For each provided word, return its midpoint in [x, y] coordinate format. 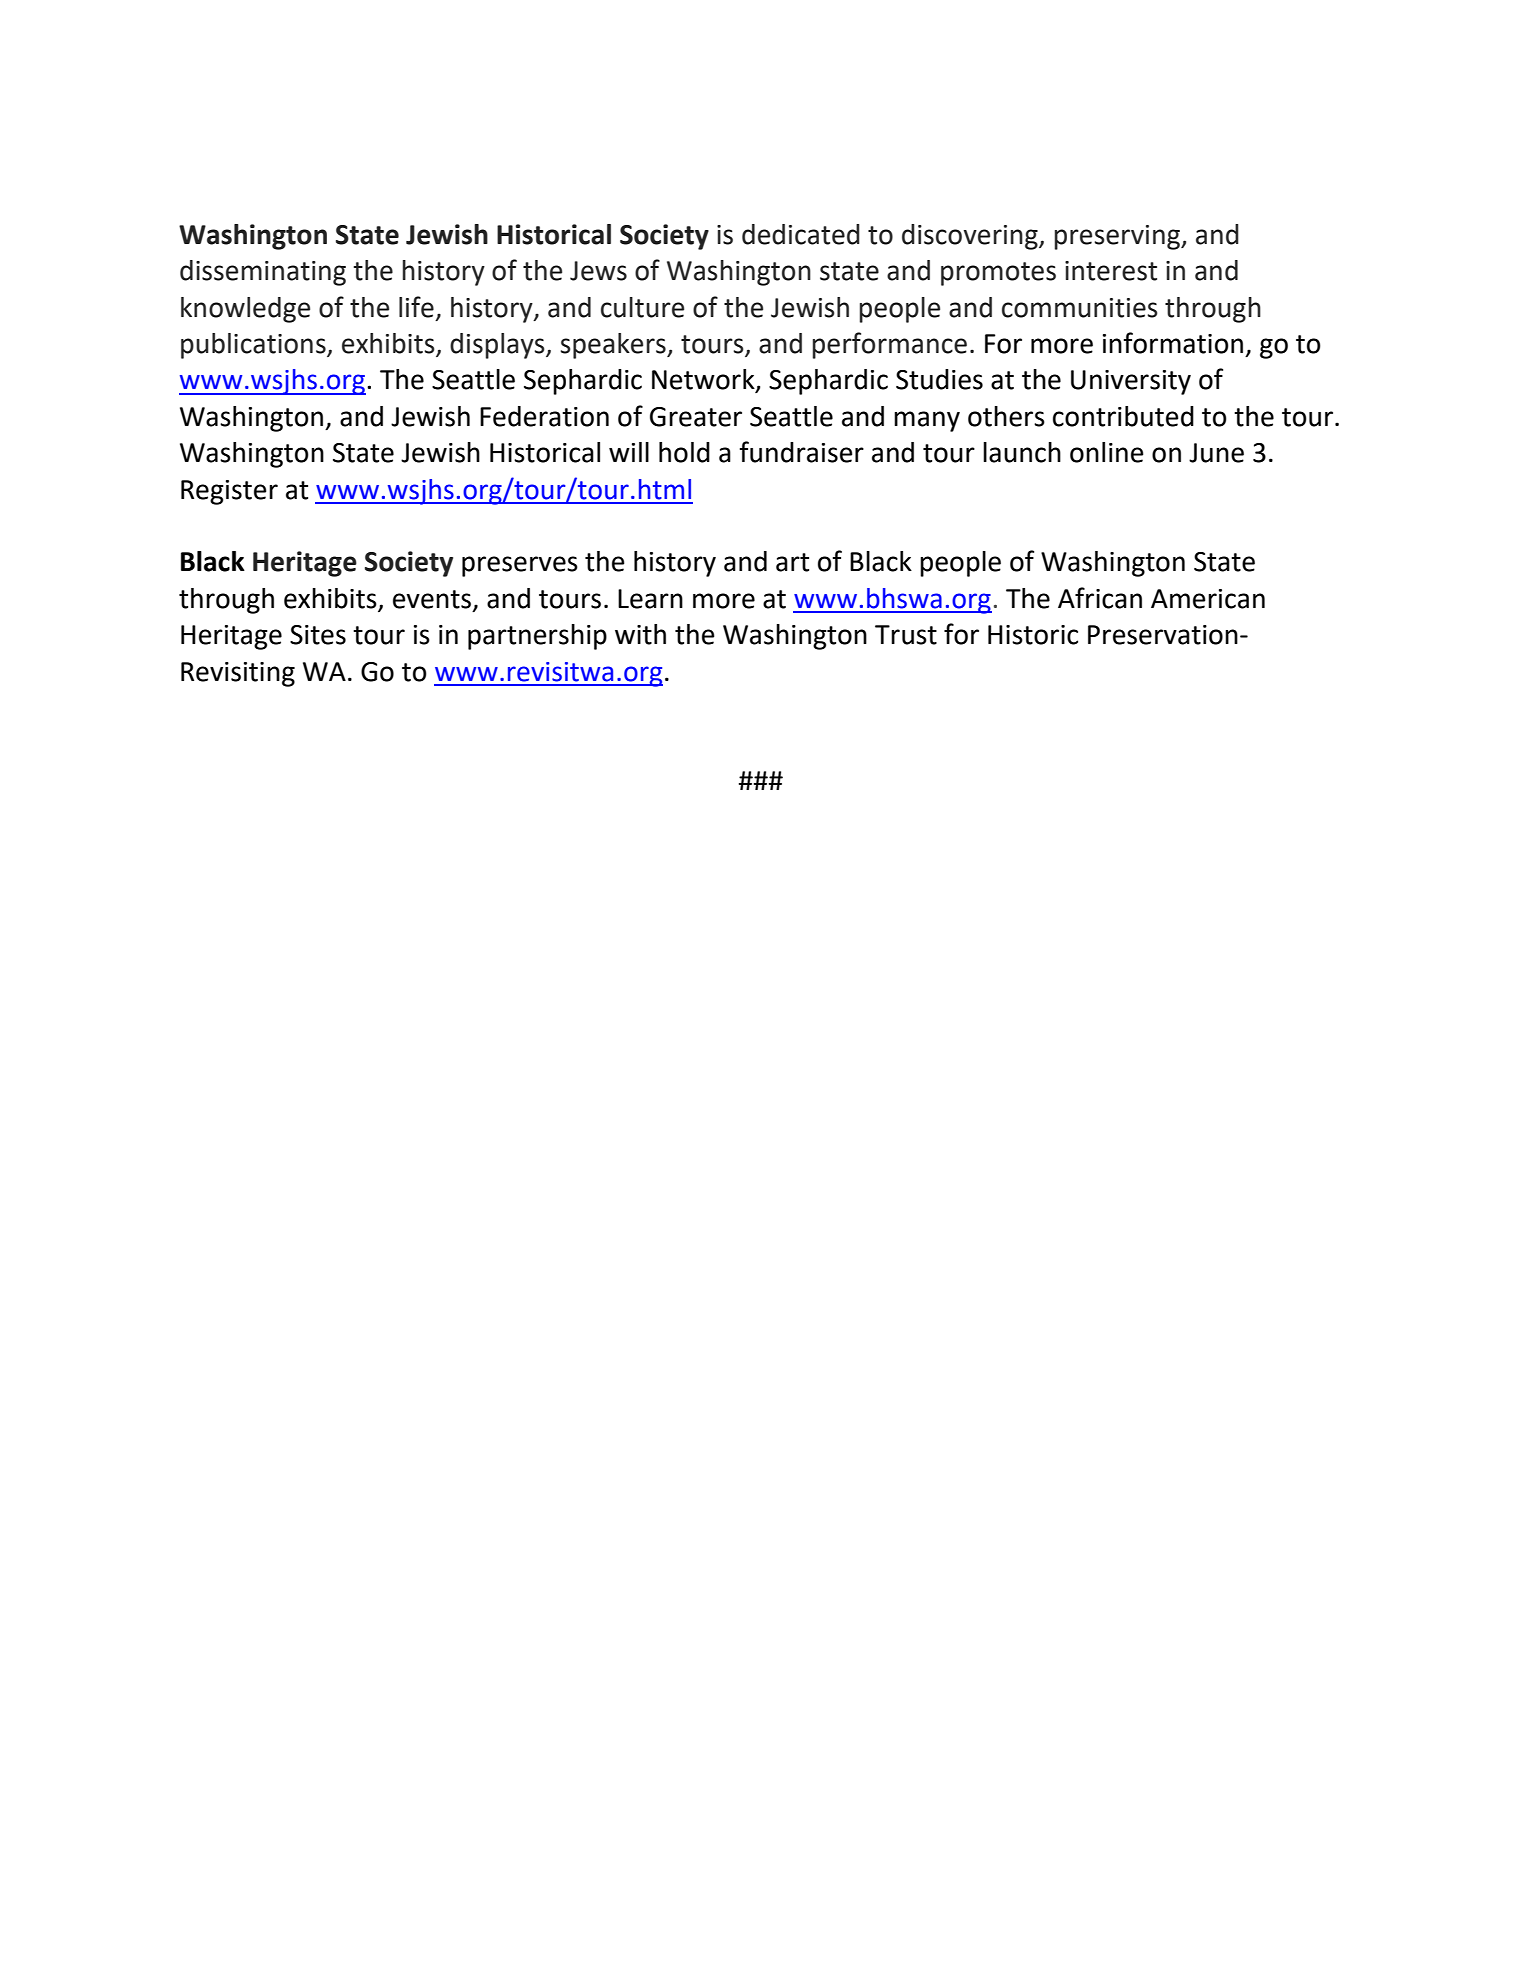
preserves [520, 566]
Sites [318, 635]
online [1106, 452]
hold [684, 452]
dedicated [801, 234]
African [1100, 598]
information [1173, 343]
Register [229, 492]
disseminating [263, 273]
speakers [614, 346]
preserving [1118, 237]
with [640, 634]
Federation [544, 416]
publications [254, 346]
